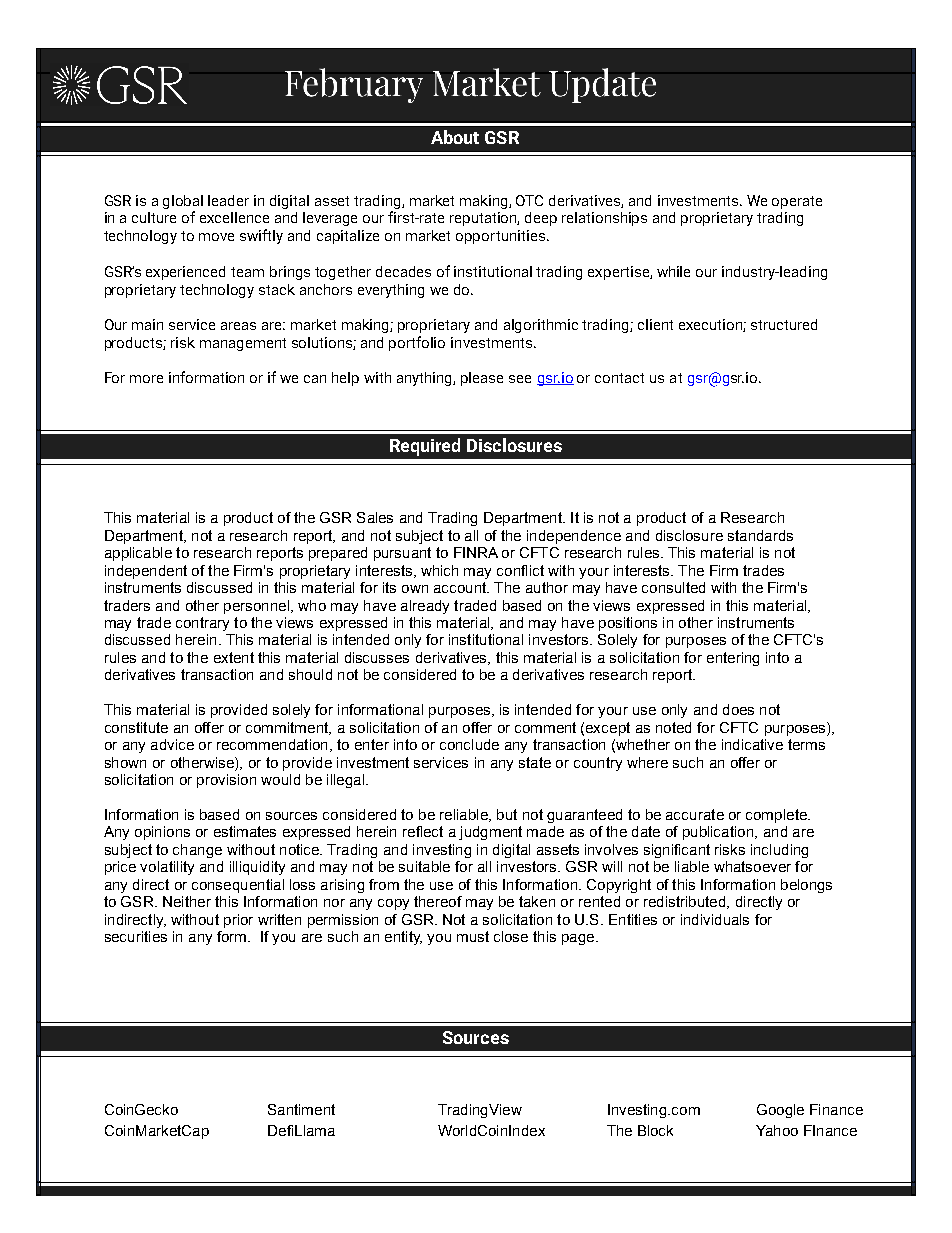 The image size is (952, 1233). What do you see at coordinates (136, 936) in the screenshot?
I see `securities` at bounding box center [136, 936].
